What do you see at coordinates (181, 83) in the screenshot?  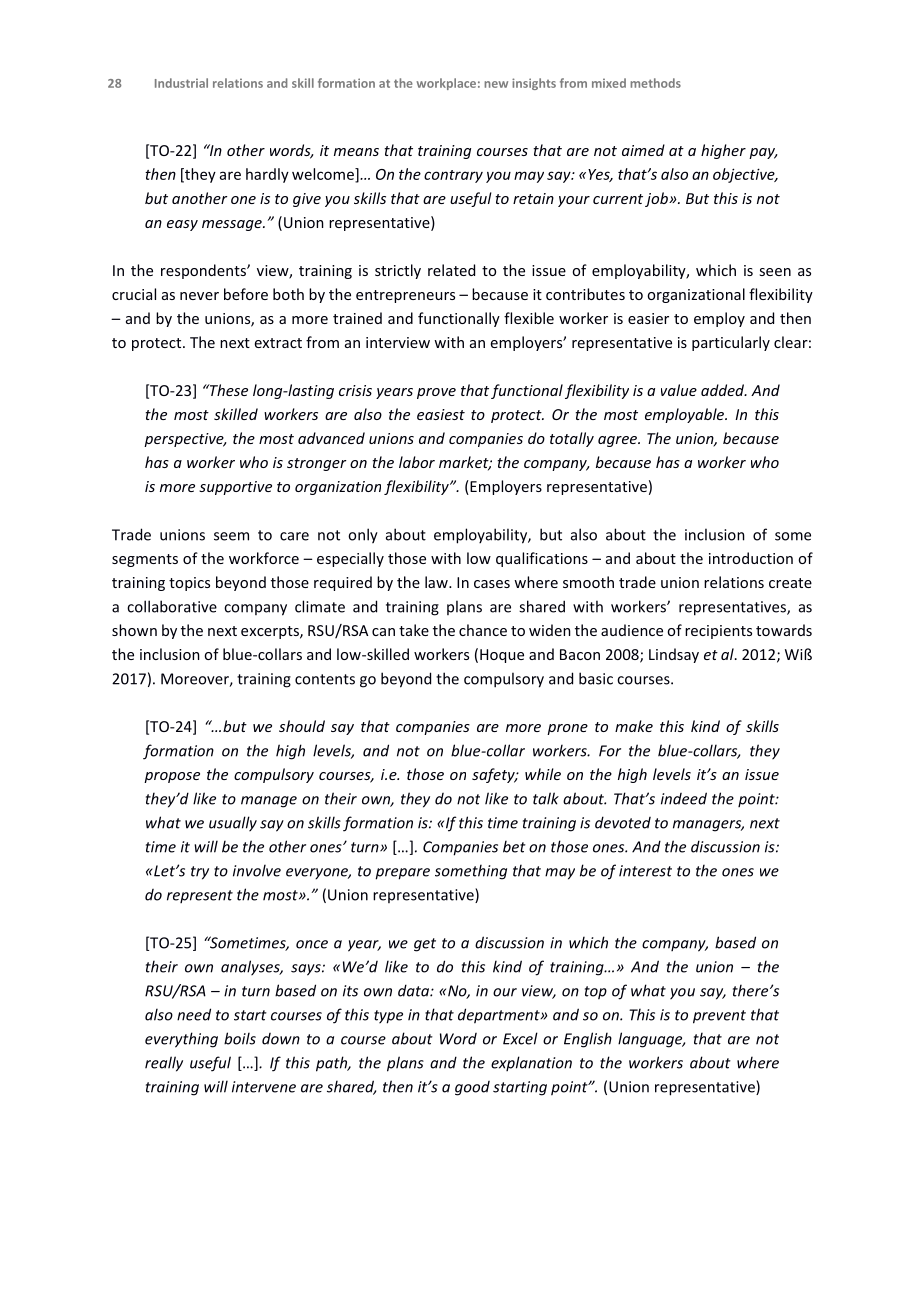 I see `Industrial` at bounding box center [181, 83].
